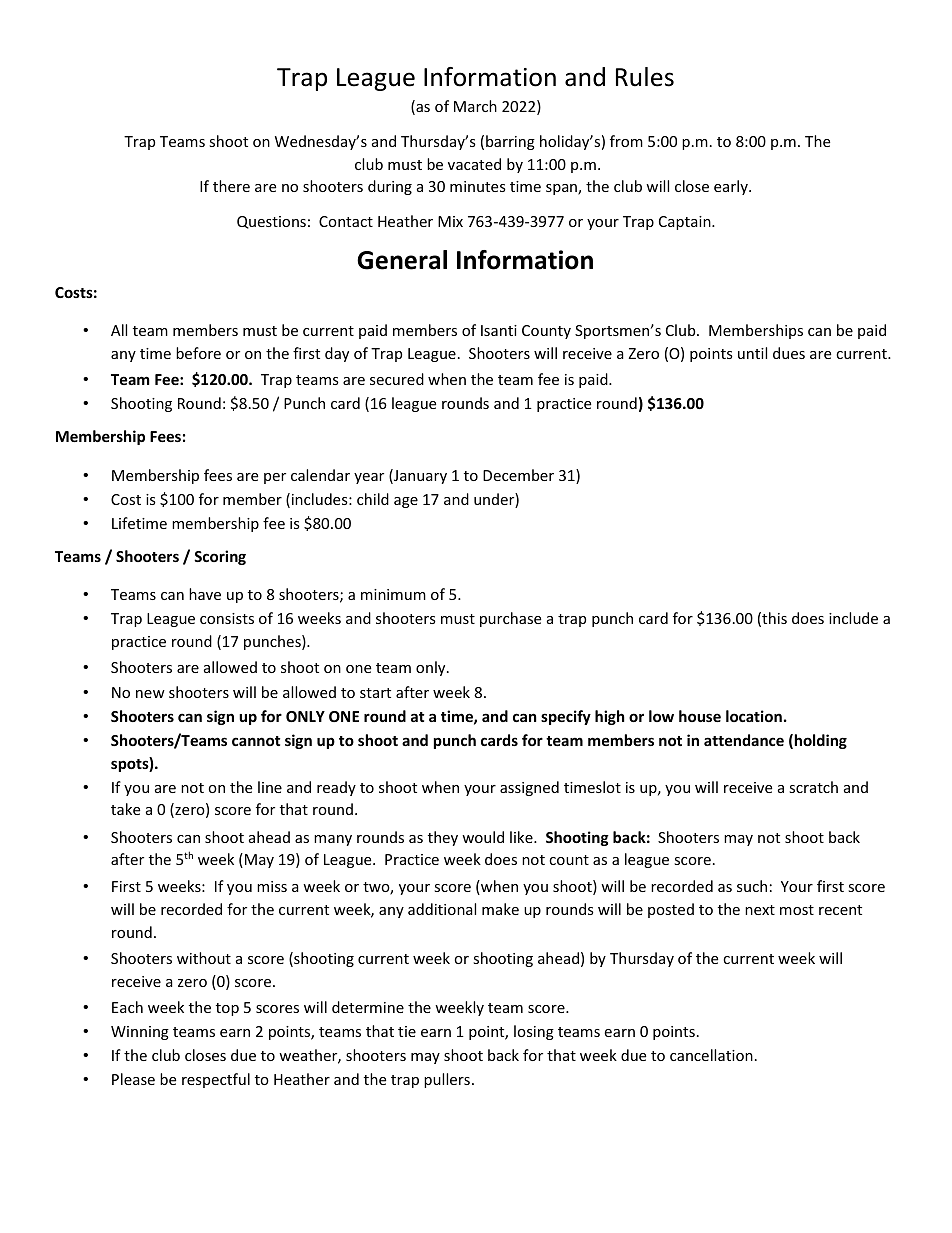 The width and height of the document is (952, 1233). I want to click on there, so click(231, 186).
